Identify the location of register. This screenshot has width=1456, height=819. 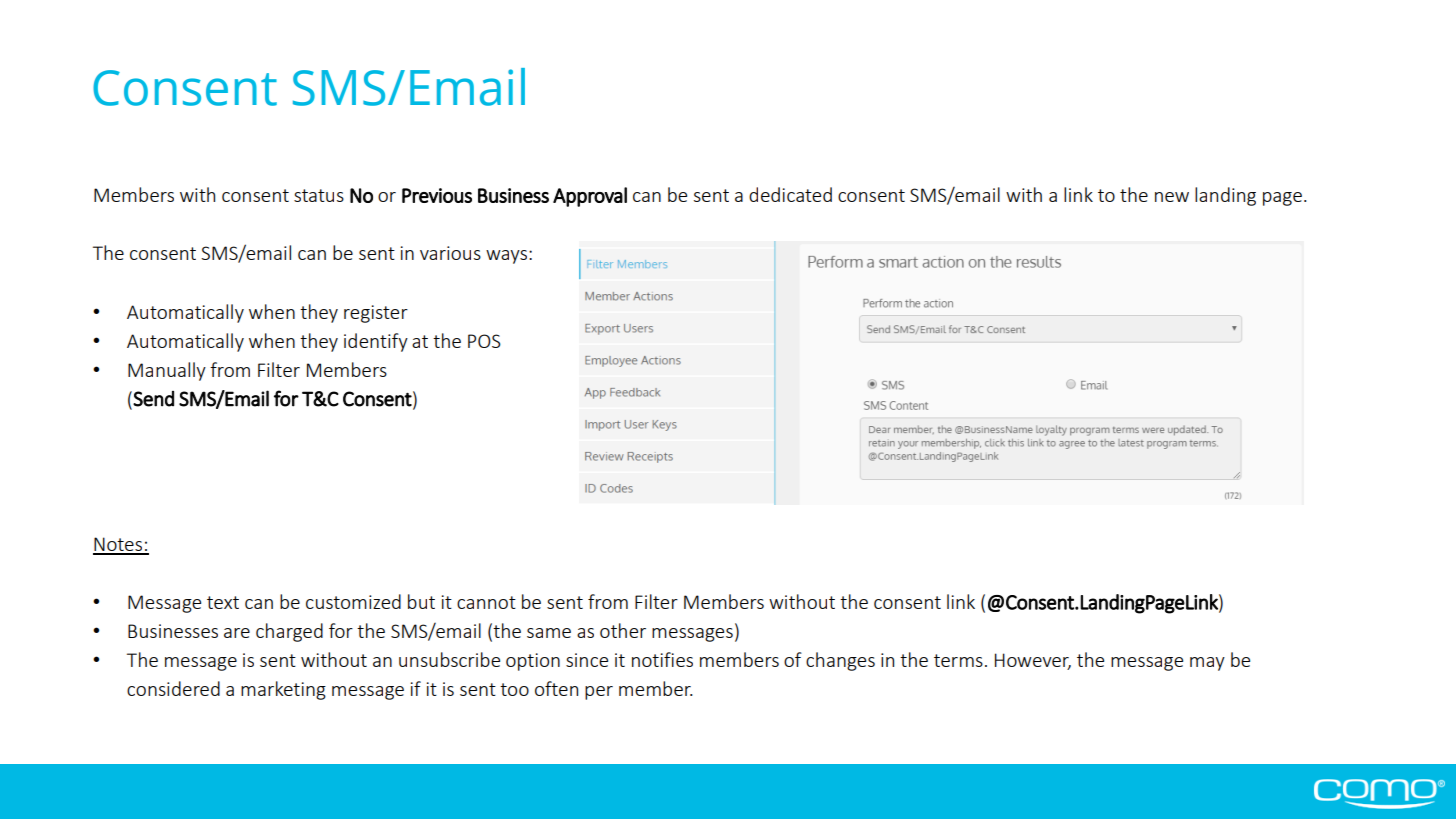
(376, 314).
